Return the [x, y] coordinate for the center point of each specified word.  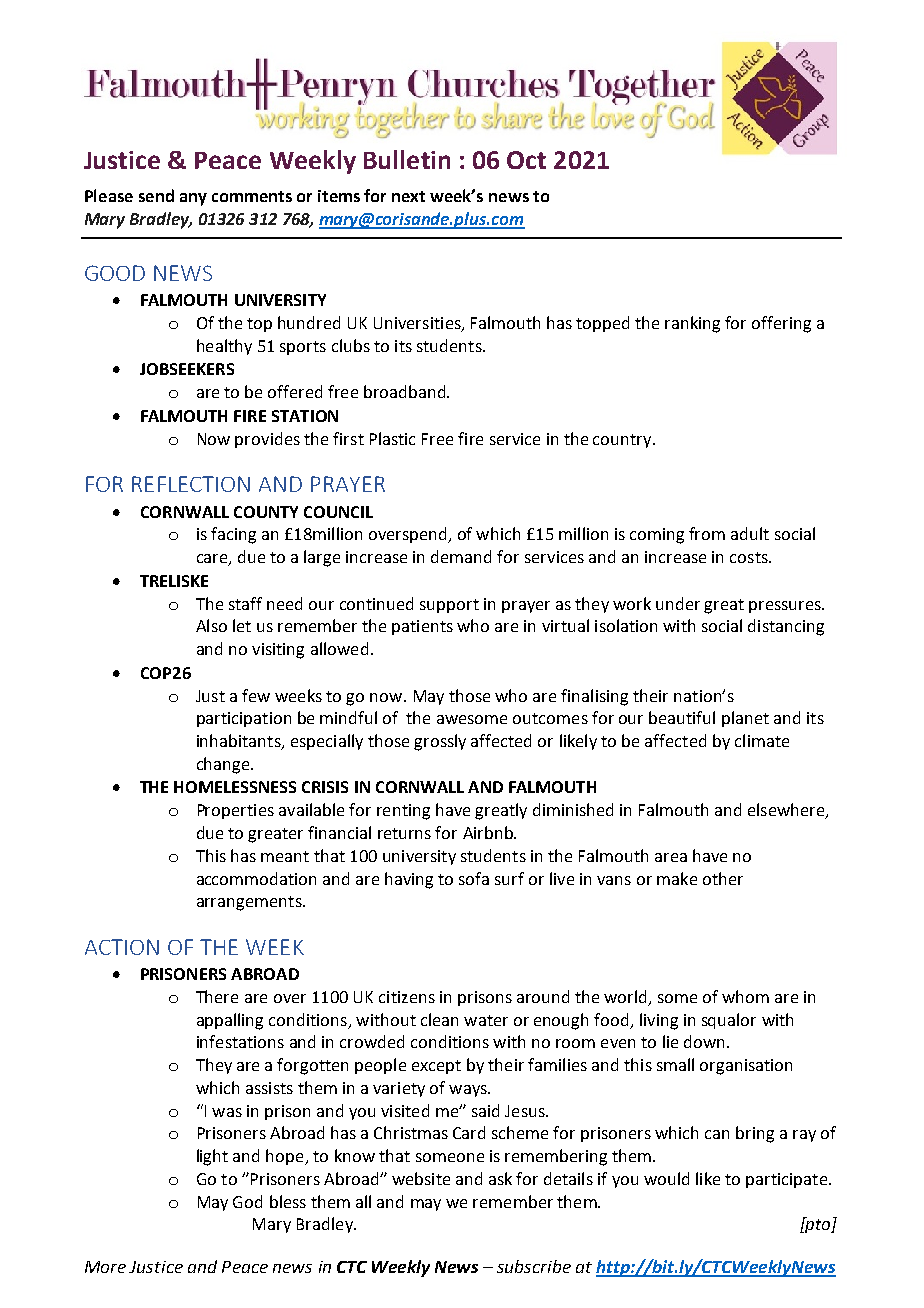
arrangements [250, 903]
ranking [692, 324]
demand [461, 556]
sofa [474, 878]
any [193, 199]
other [723, 878]
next [408, 196]
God [247, 1201]
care [213, 560]
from [707, 533]
